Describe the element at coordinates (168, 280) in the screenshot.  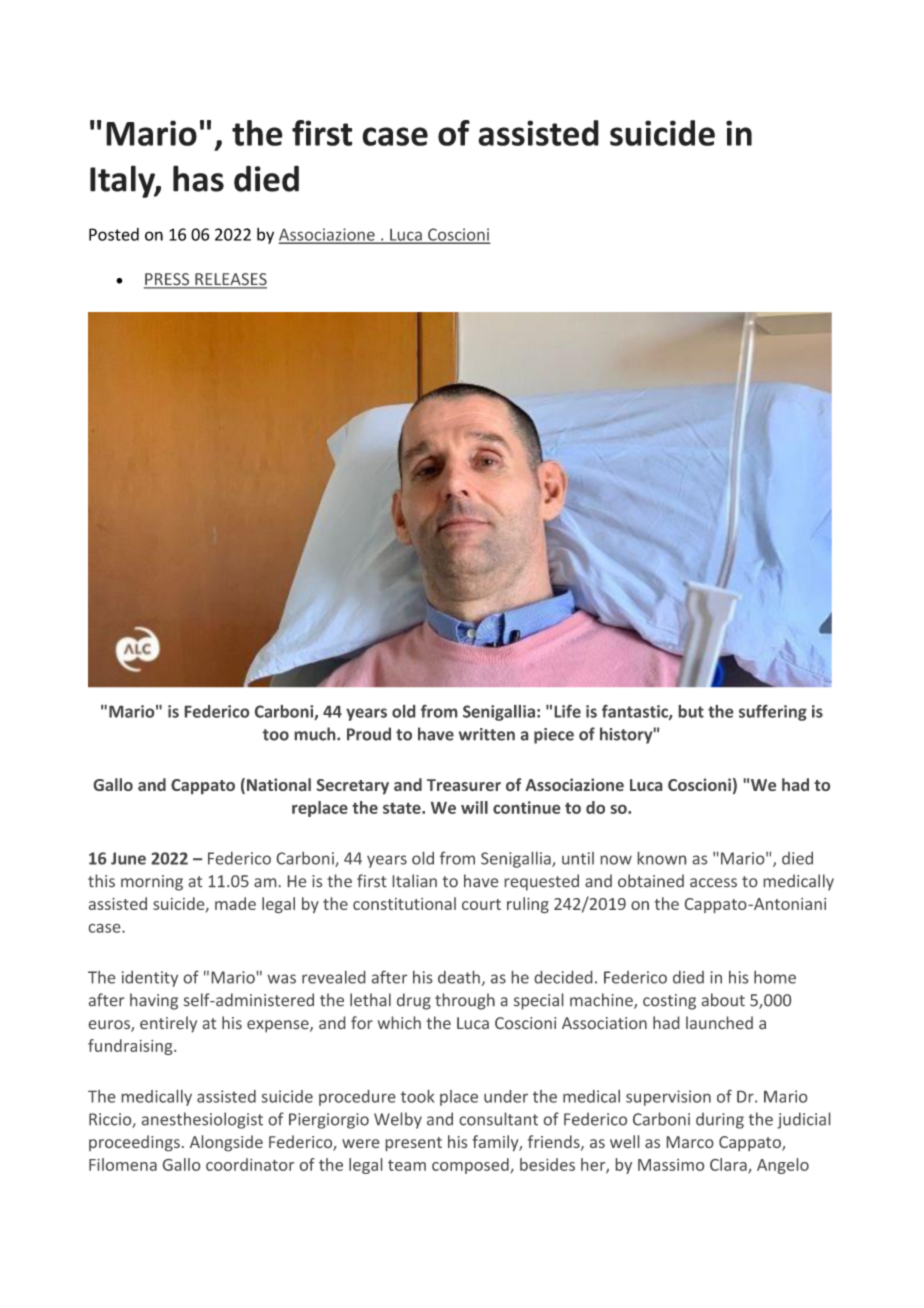
I see `PRESS` at that location.
